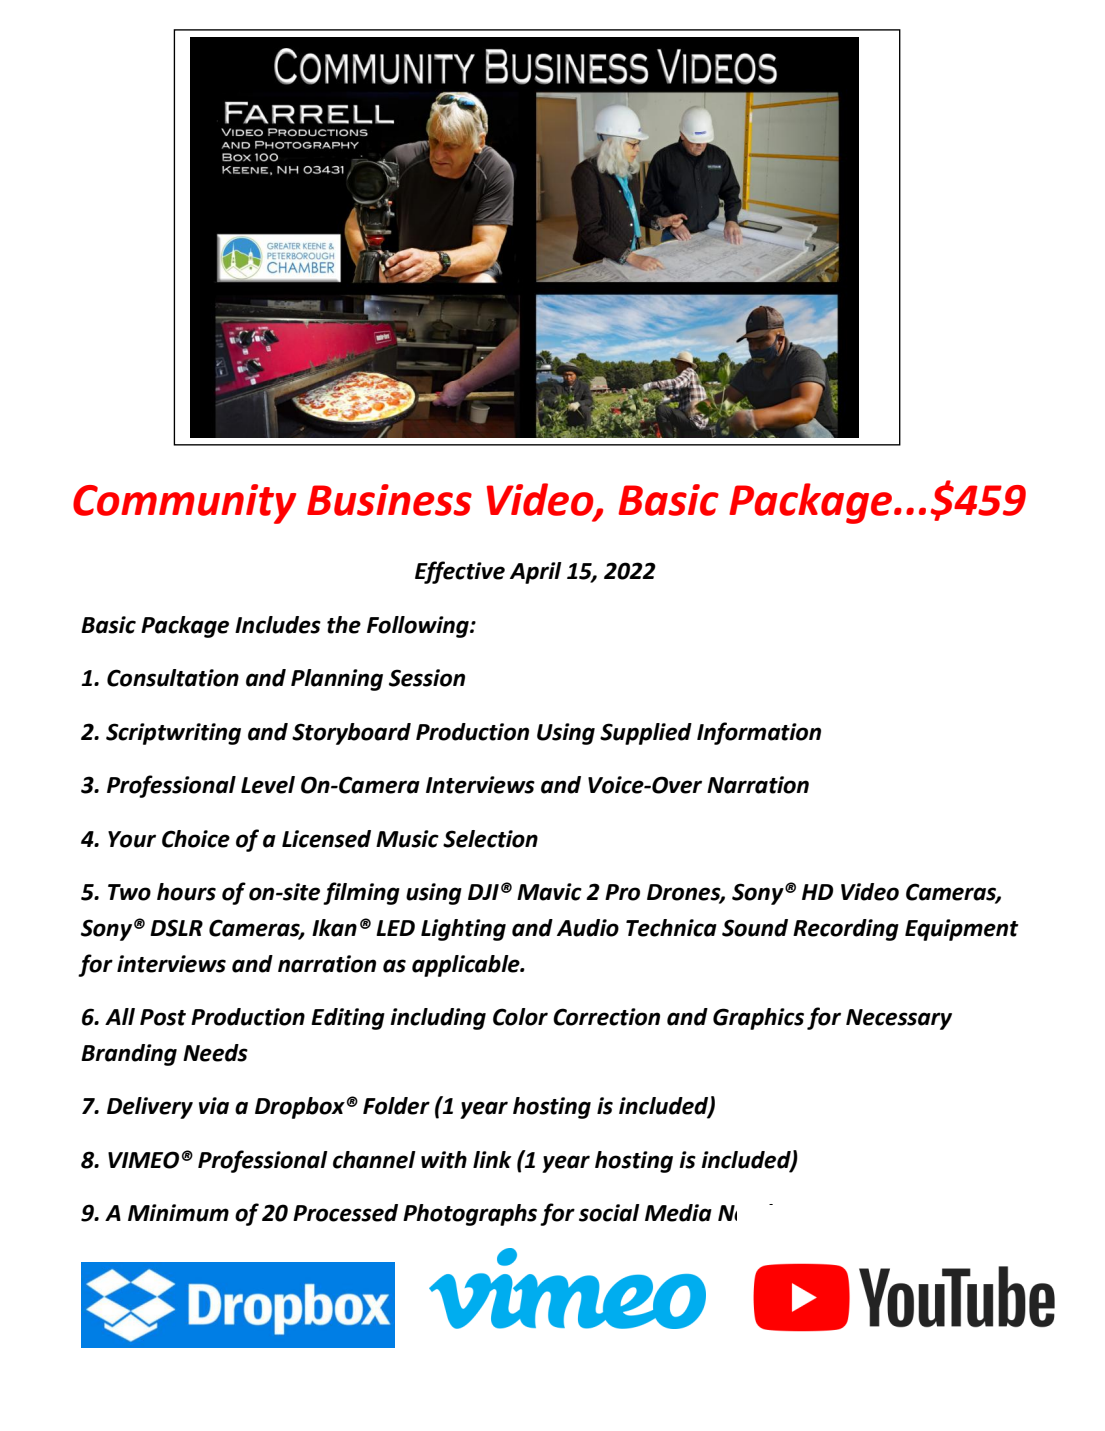 Image resolution: width=1105 pixels, height=1431 pixels. Describe the element at coordinates (163, 1017) in the screenshot. I see `Post` at that location.
